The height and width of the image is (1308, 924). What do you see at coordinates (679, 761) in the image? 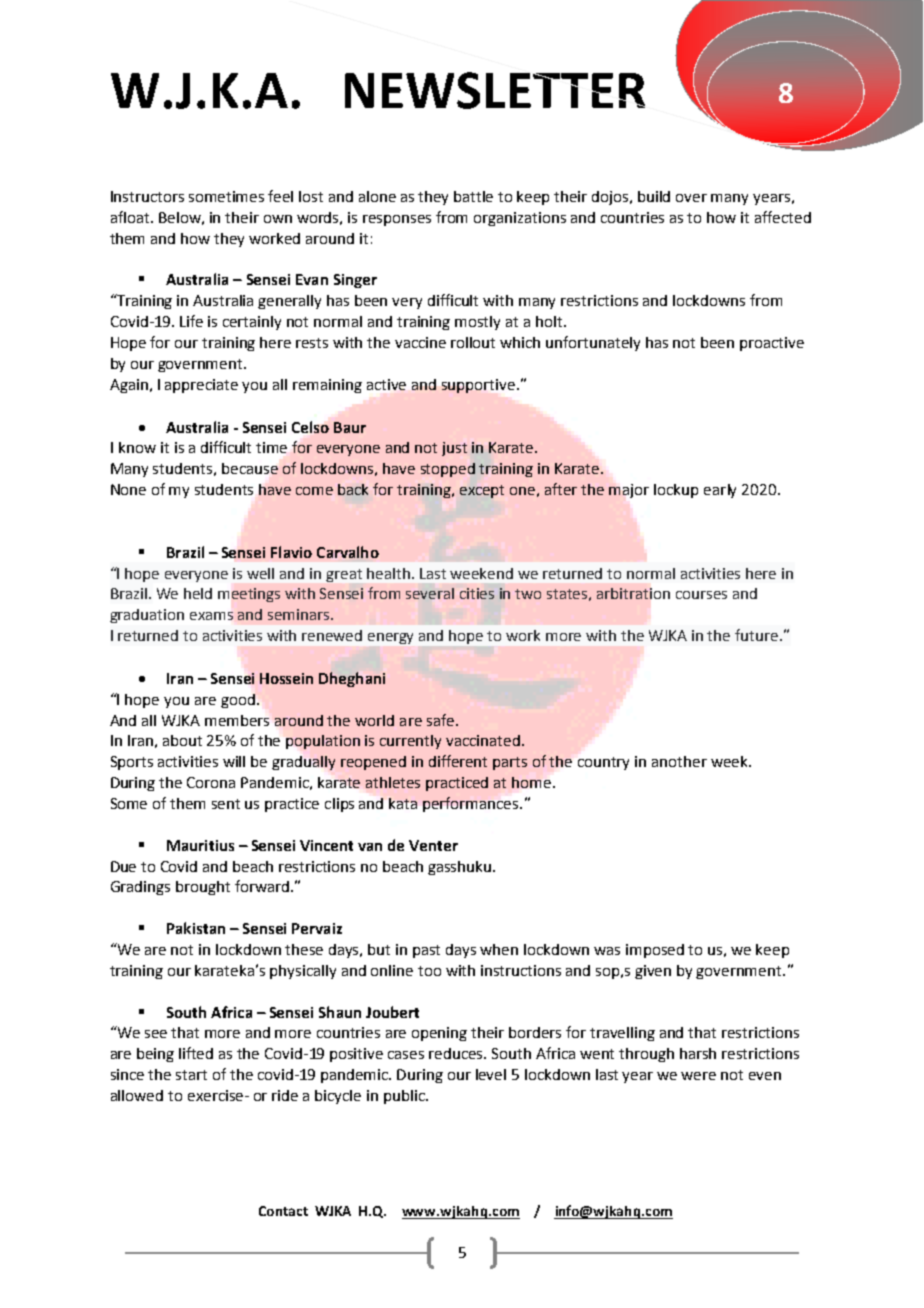
I see `another` at bounding box center [679, 761].
